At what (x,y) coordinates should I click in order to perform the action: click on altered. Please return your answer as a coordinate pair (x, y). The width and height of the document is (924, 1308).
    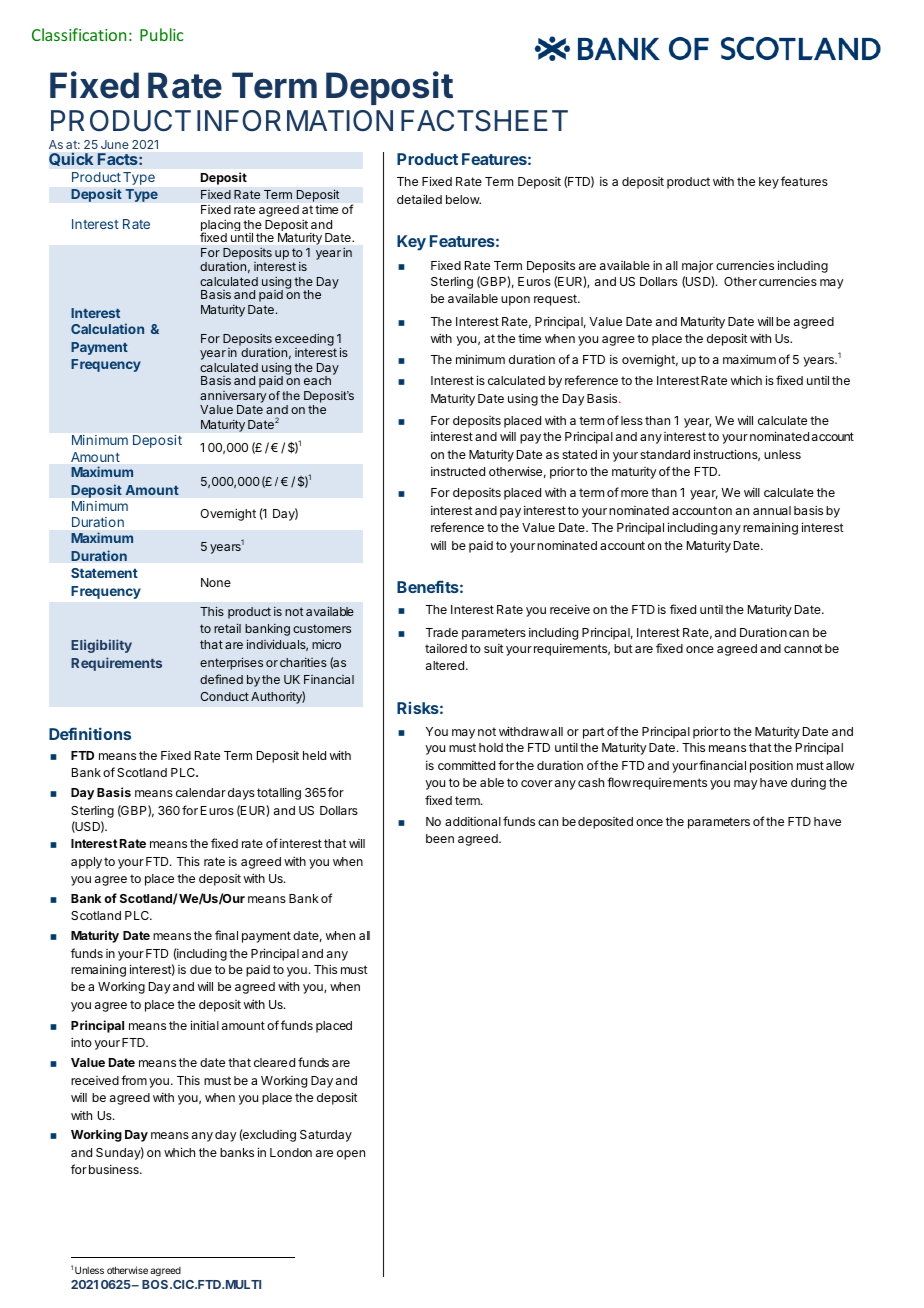
    Looking at the image, I should click on (445, 665).
